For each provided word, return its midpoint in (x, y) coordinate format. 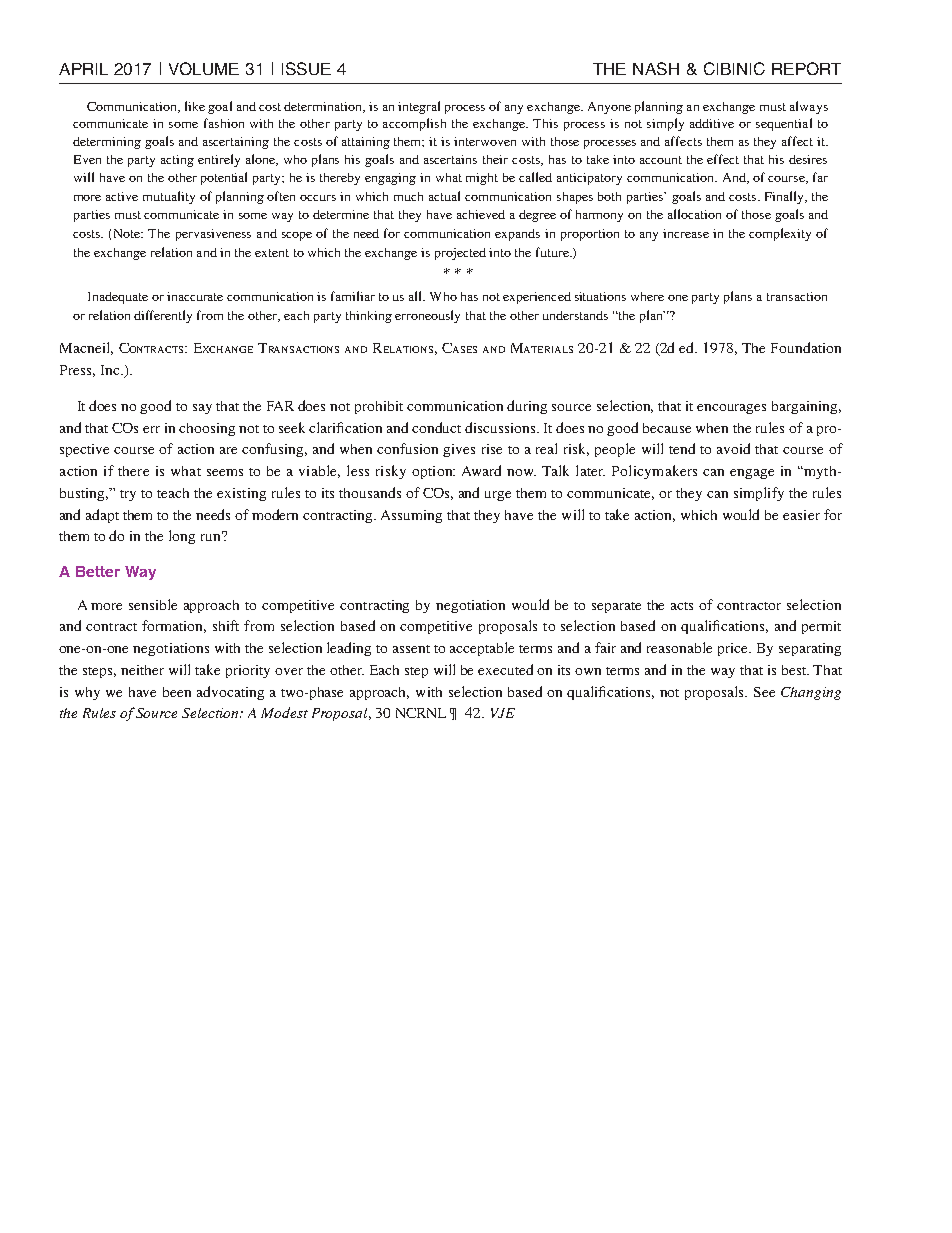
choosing (207, 429)
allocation (694, 214)
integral (419, 107)
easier (801, 515)
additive (712, 123)
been (177, 692)
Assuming (411, 516)
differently (163, 316)
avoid (733, 448)
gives (459, 450)
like (195, 106)
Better (98, 571)
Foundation (806, 347)
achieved (481, 214)
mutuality (169, 197)
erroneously (427, 316)
